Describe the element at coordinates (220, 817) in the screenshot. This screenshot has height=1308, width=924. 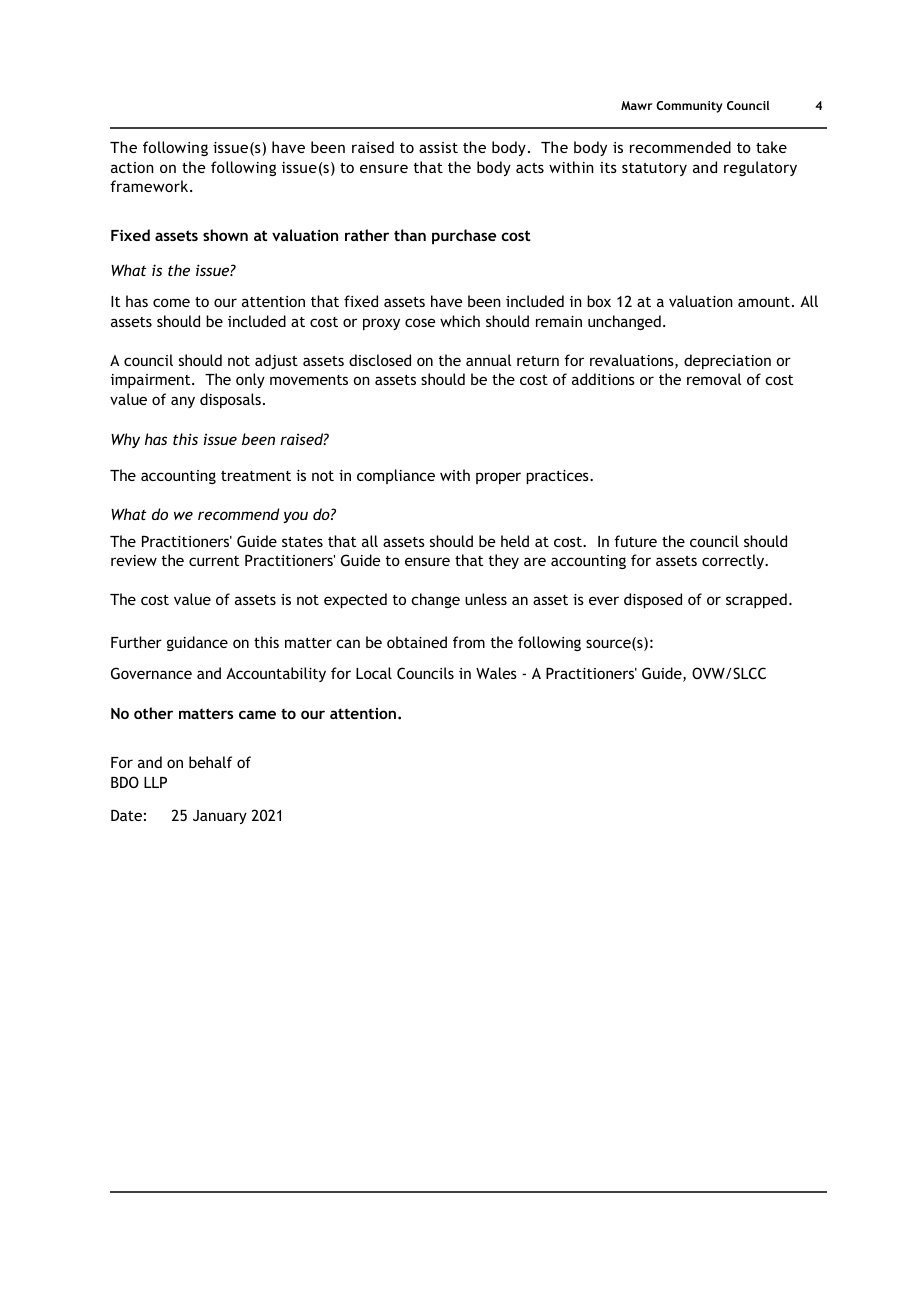
I see `January` at that location.
